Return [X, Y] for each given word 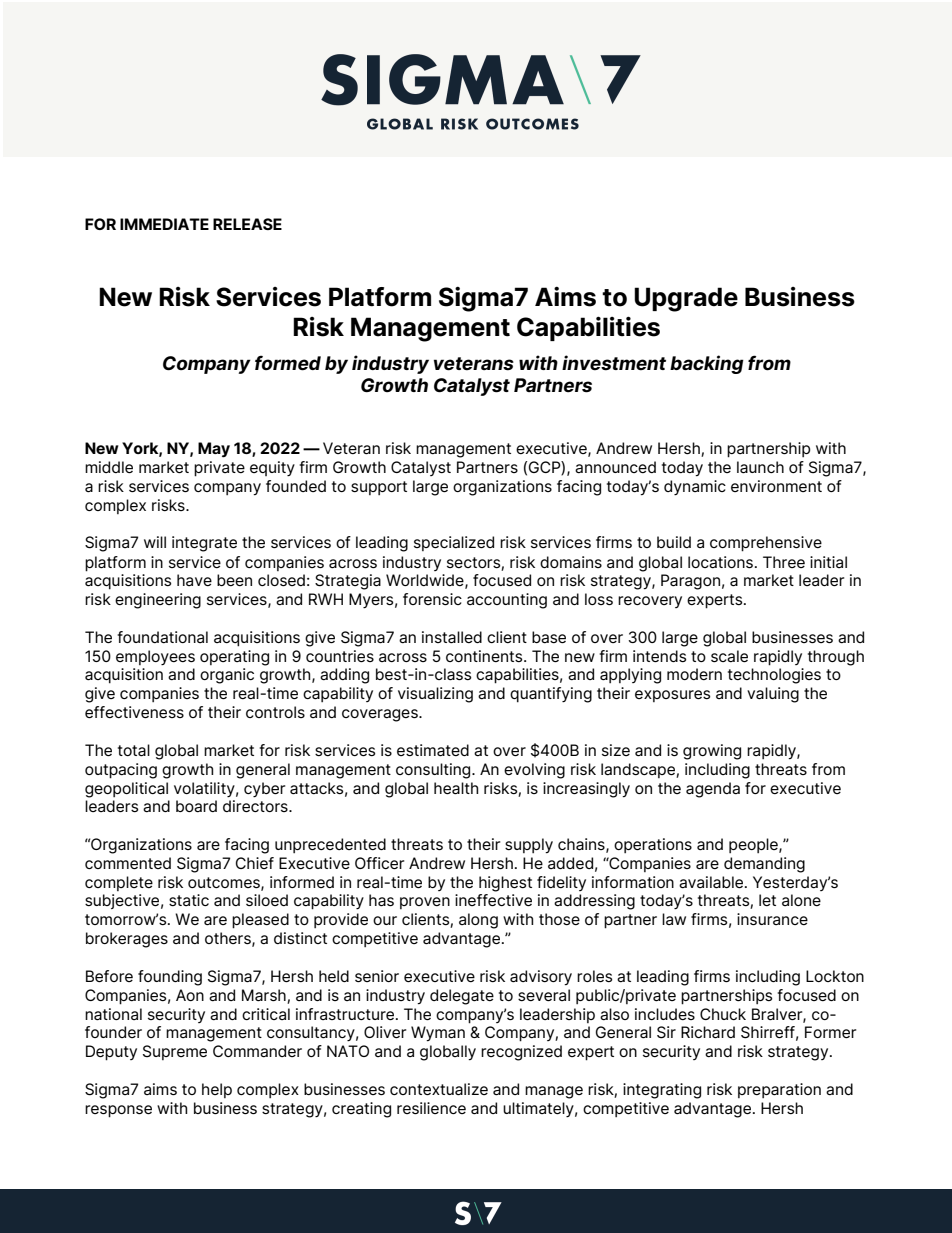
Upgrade [686, 299]
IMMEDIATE [164, 224]
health [456, 788]
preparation [779, 1090]
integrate [204, 544]
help [217, 1090]
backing [707, 364]
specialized [454, 543]
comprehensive [766, 544]
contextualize [439, 1089]
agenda [713, 790]
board [196, 806]
